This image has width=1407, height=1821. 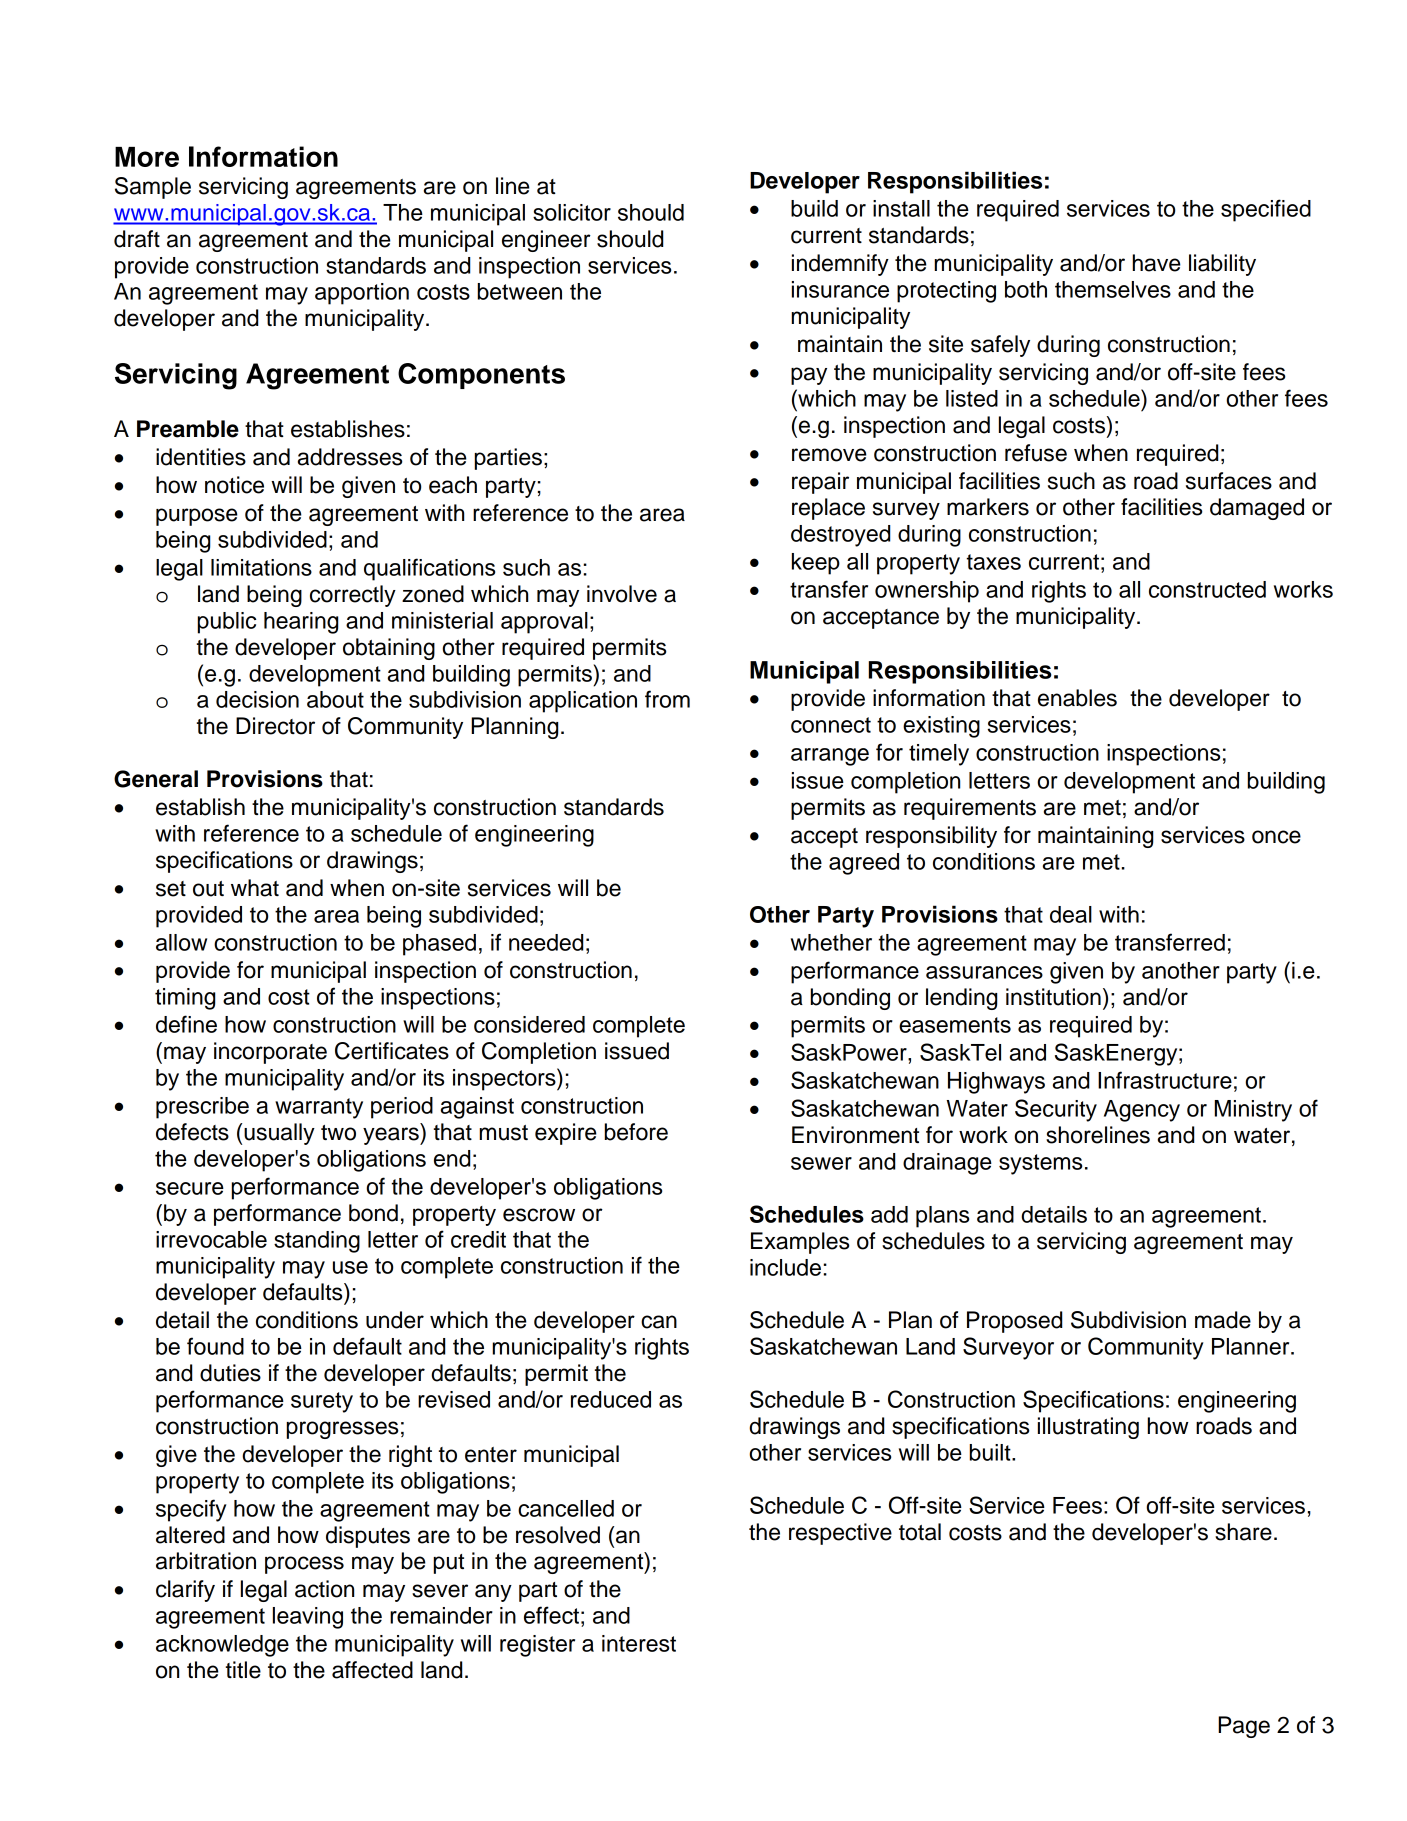 What do you see at coordinates (153, 188) in the image?
I see `Sample` at bounding box center [153, 188].
